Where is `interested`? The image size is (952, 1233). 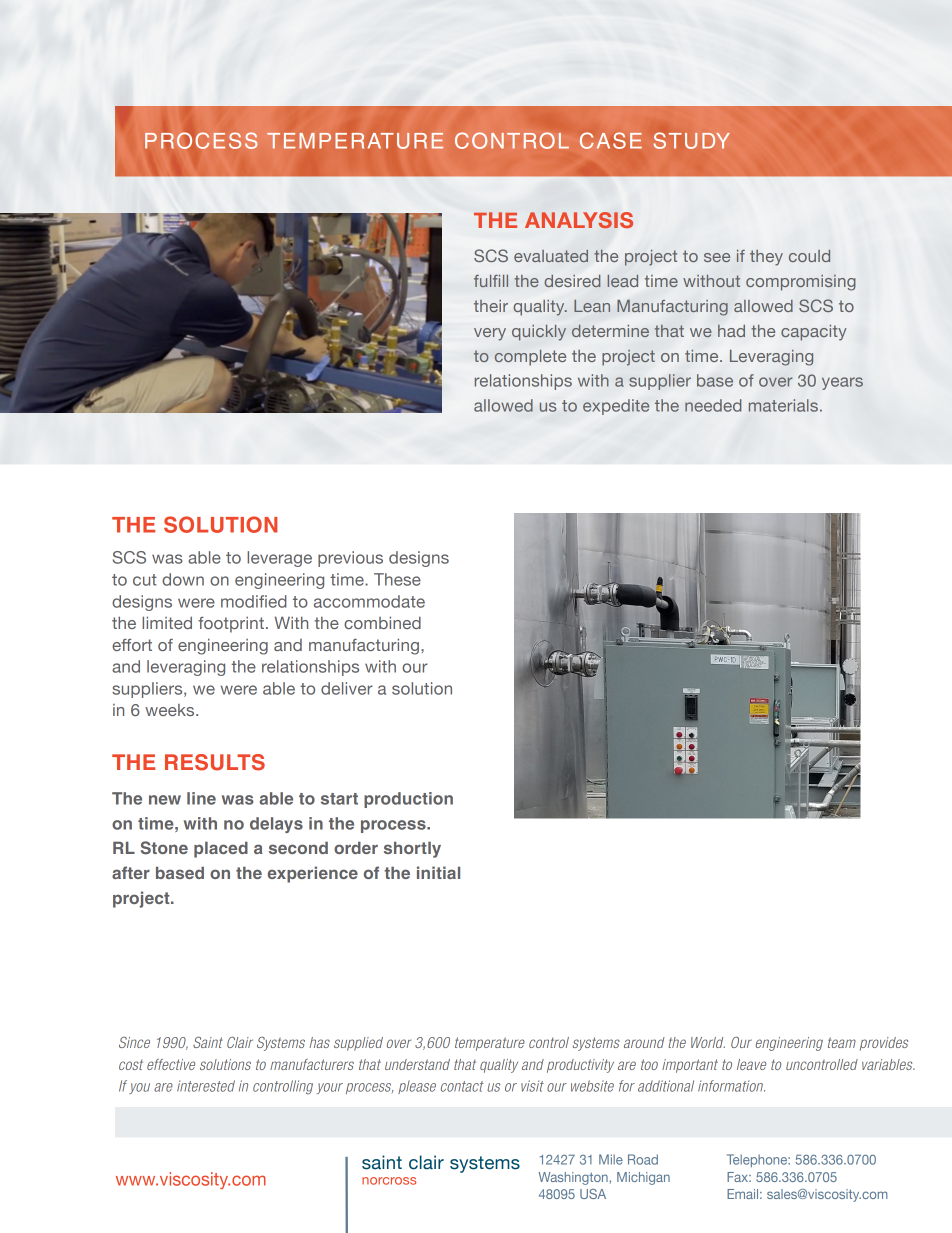 interested is located at coordinates (206, 1086).
